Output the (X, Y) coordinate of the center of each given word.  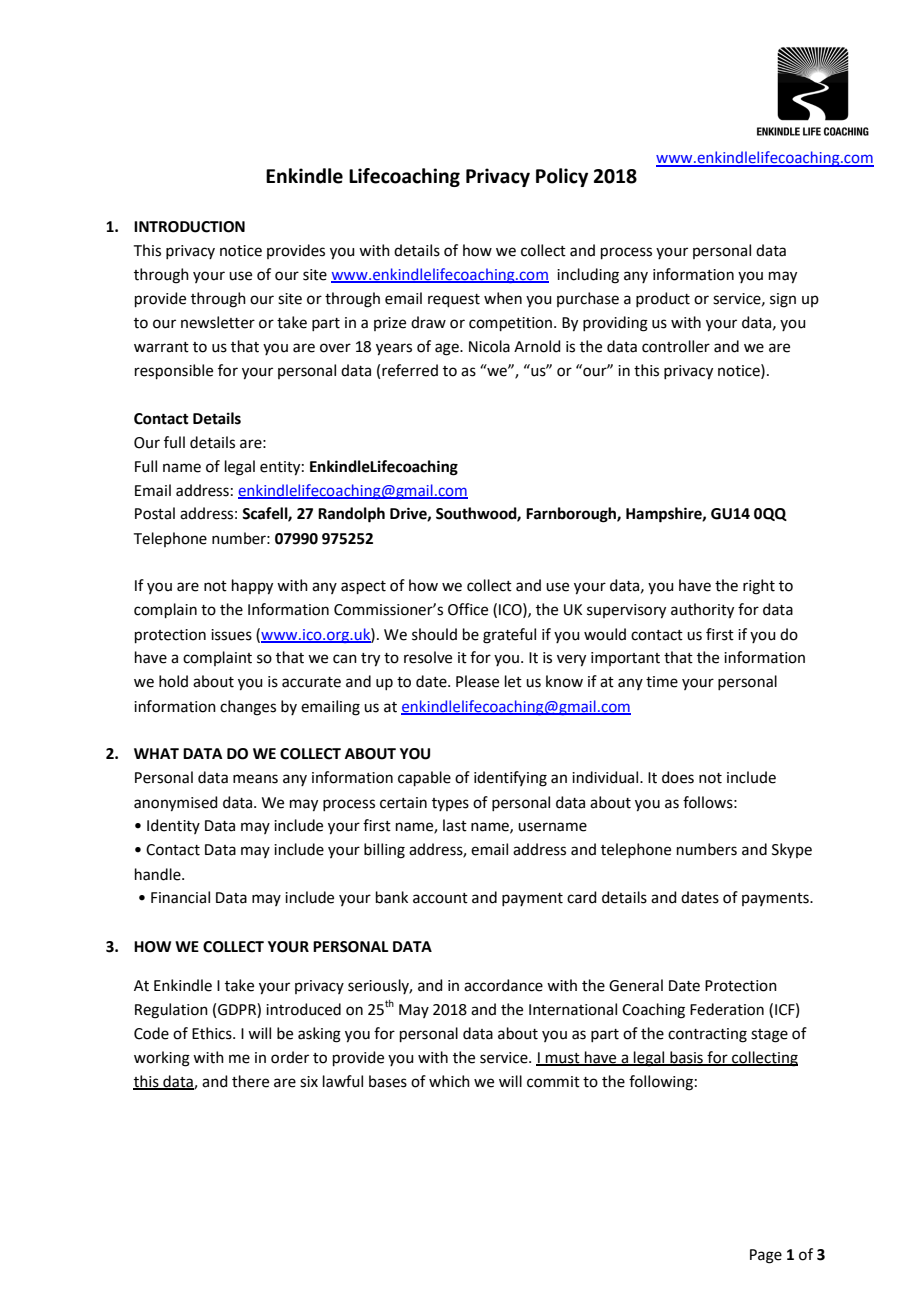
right (759, 587)
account (440, 898)
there (250, 1081)
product (663, 299)
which (449, 1081)
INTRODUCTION (189, 227)
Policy (562, 177)
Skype (792, 850)
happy (252, 587)
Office (468, 609)
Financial (180, 897)
